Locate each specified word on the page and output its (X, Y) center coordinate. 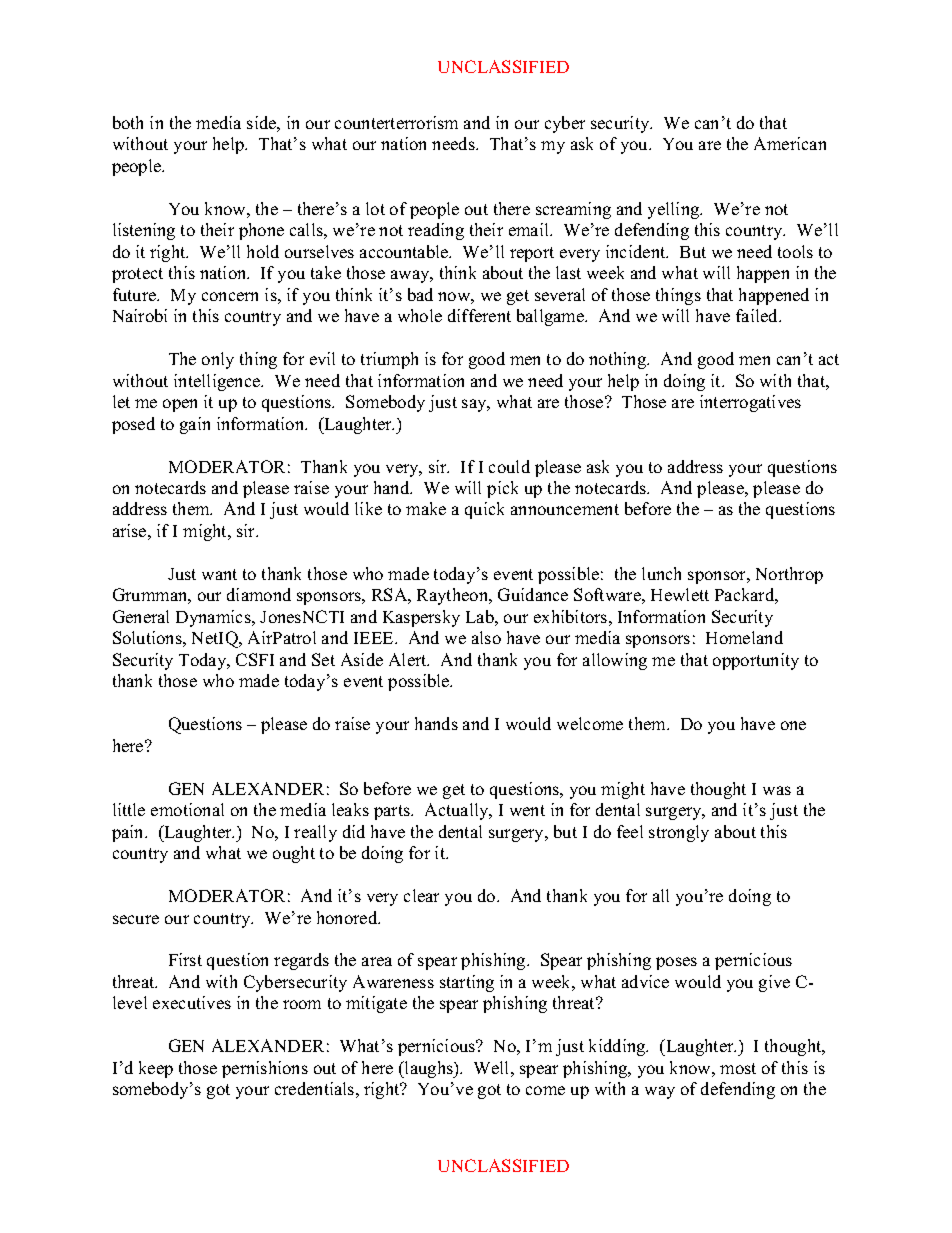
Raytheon (454, 596)
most (738, 1068)
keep (156, 1069)
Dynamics (214, 618)
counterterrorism (396, 122)
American (790, 143)
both (128, 122)
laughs (429, 1069)
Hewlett (680, 594)
